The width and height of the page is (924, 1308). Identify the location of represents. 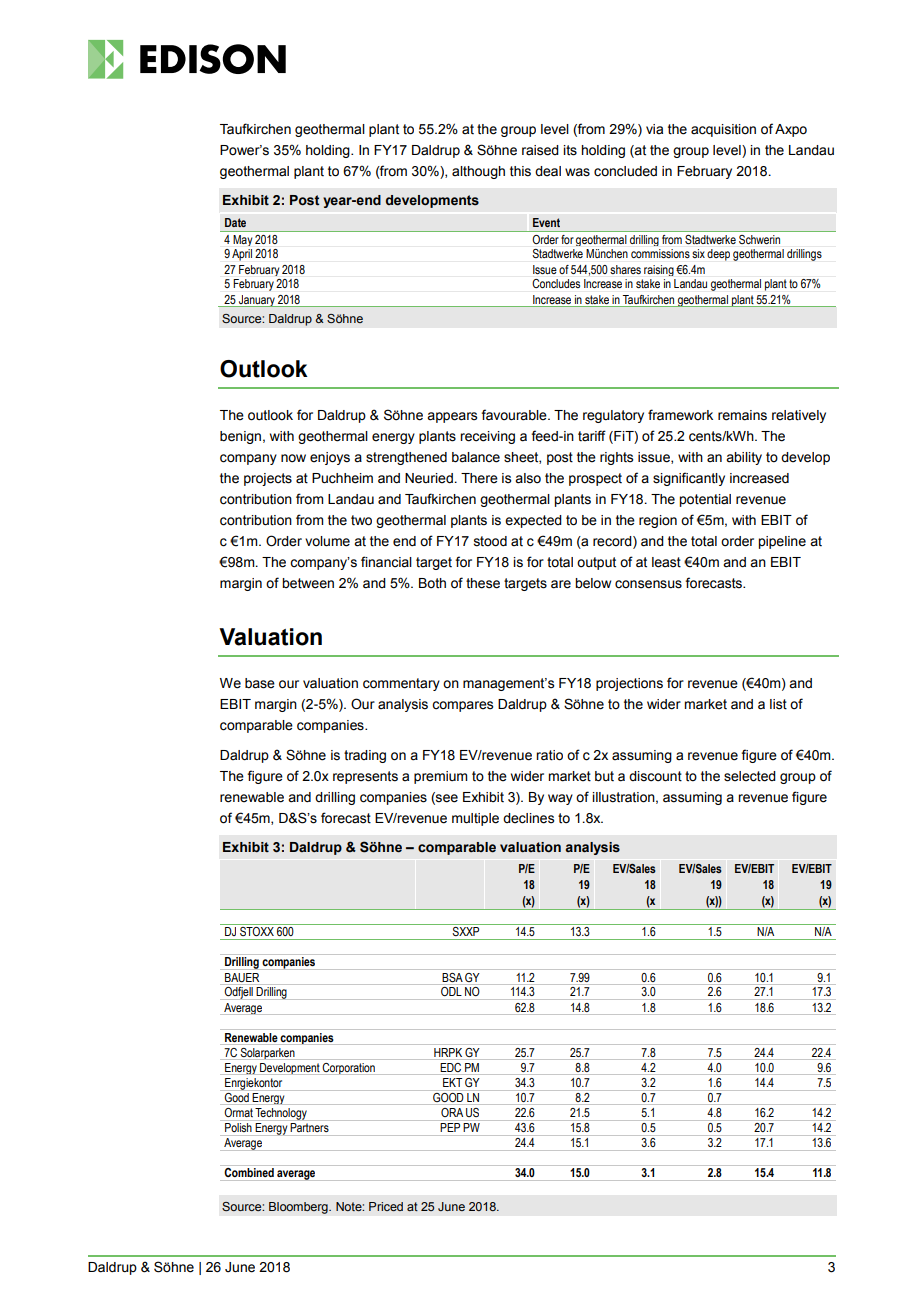
(365, 777).
